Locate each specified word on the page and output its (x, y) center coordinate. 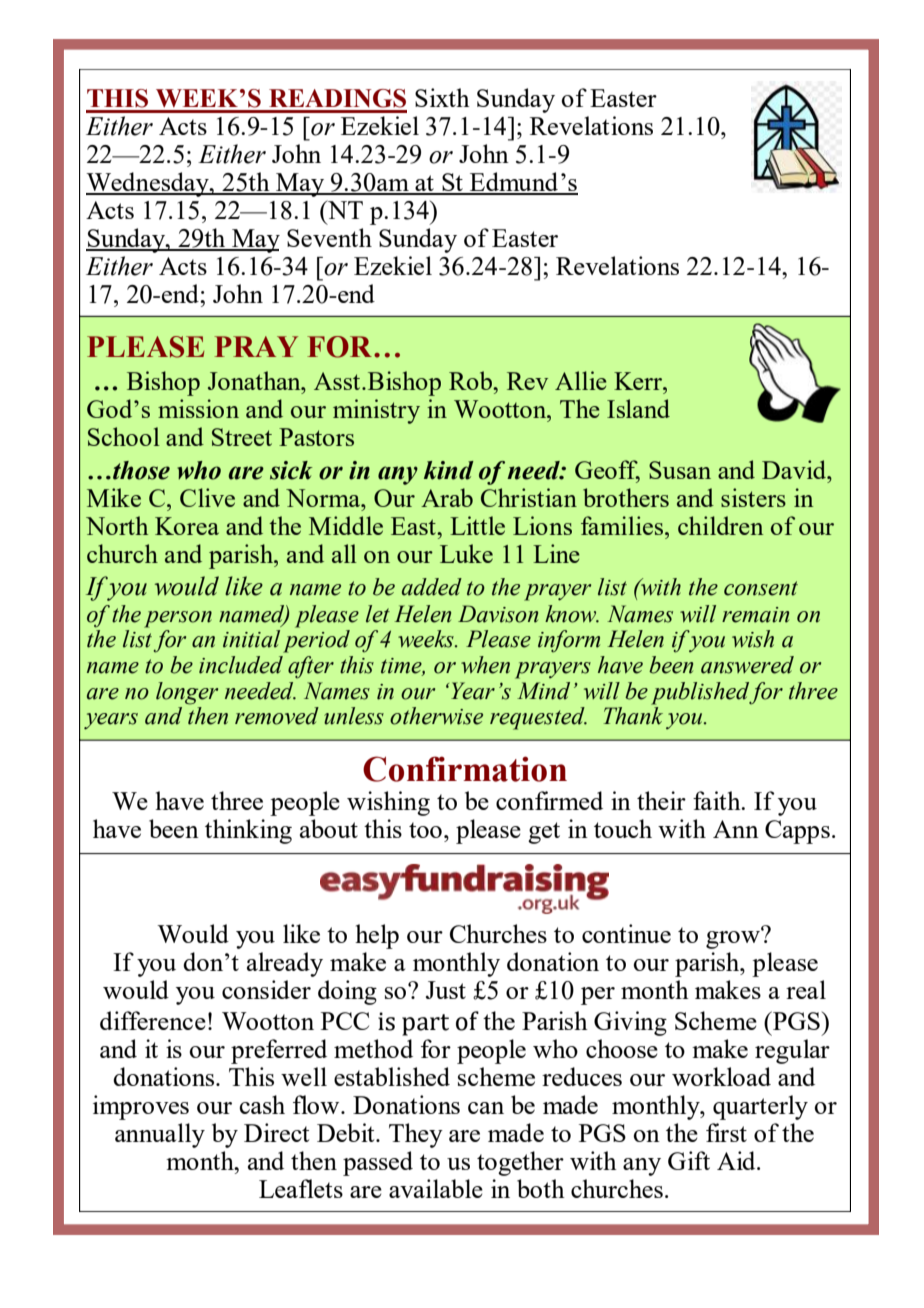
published (700, 693)
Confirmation (465, 769)
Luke (466, 553)
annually (160, 1135)
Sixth (442, 97)
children (720, 525)
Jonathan (255, 380)
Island (638, 408)
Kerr (639, 381)
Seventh (329, 237)
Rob (471, 380)
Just (446, 990)
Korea (187, 526)
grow (734, 939)
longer (187, 693)
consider (266, 989)
